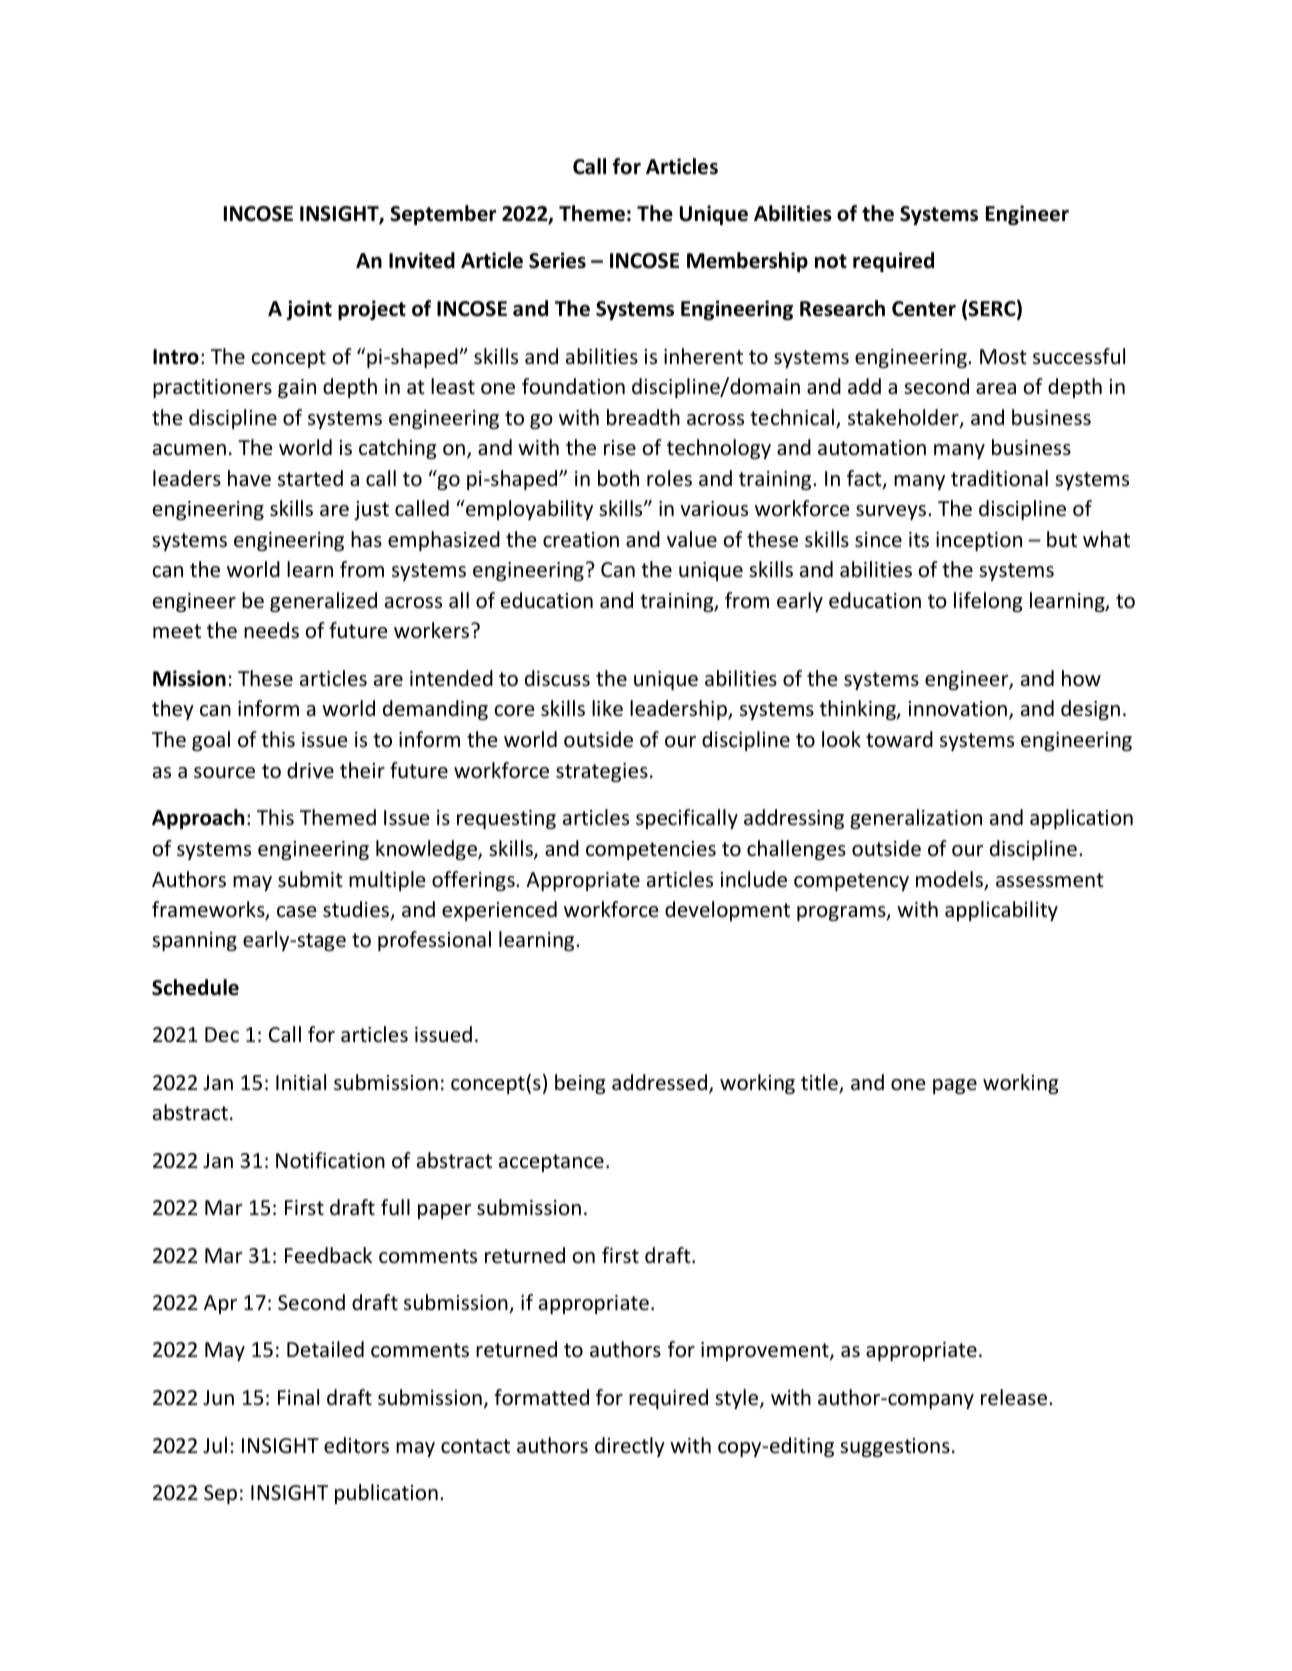  What do you see at coordinates (1015, 1397) in the page?
I see `release` at bounding box center [1015, 1397].
